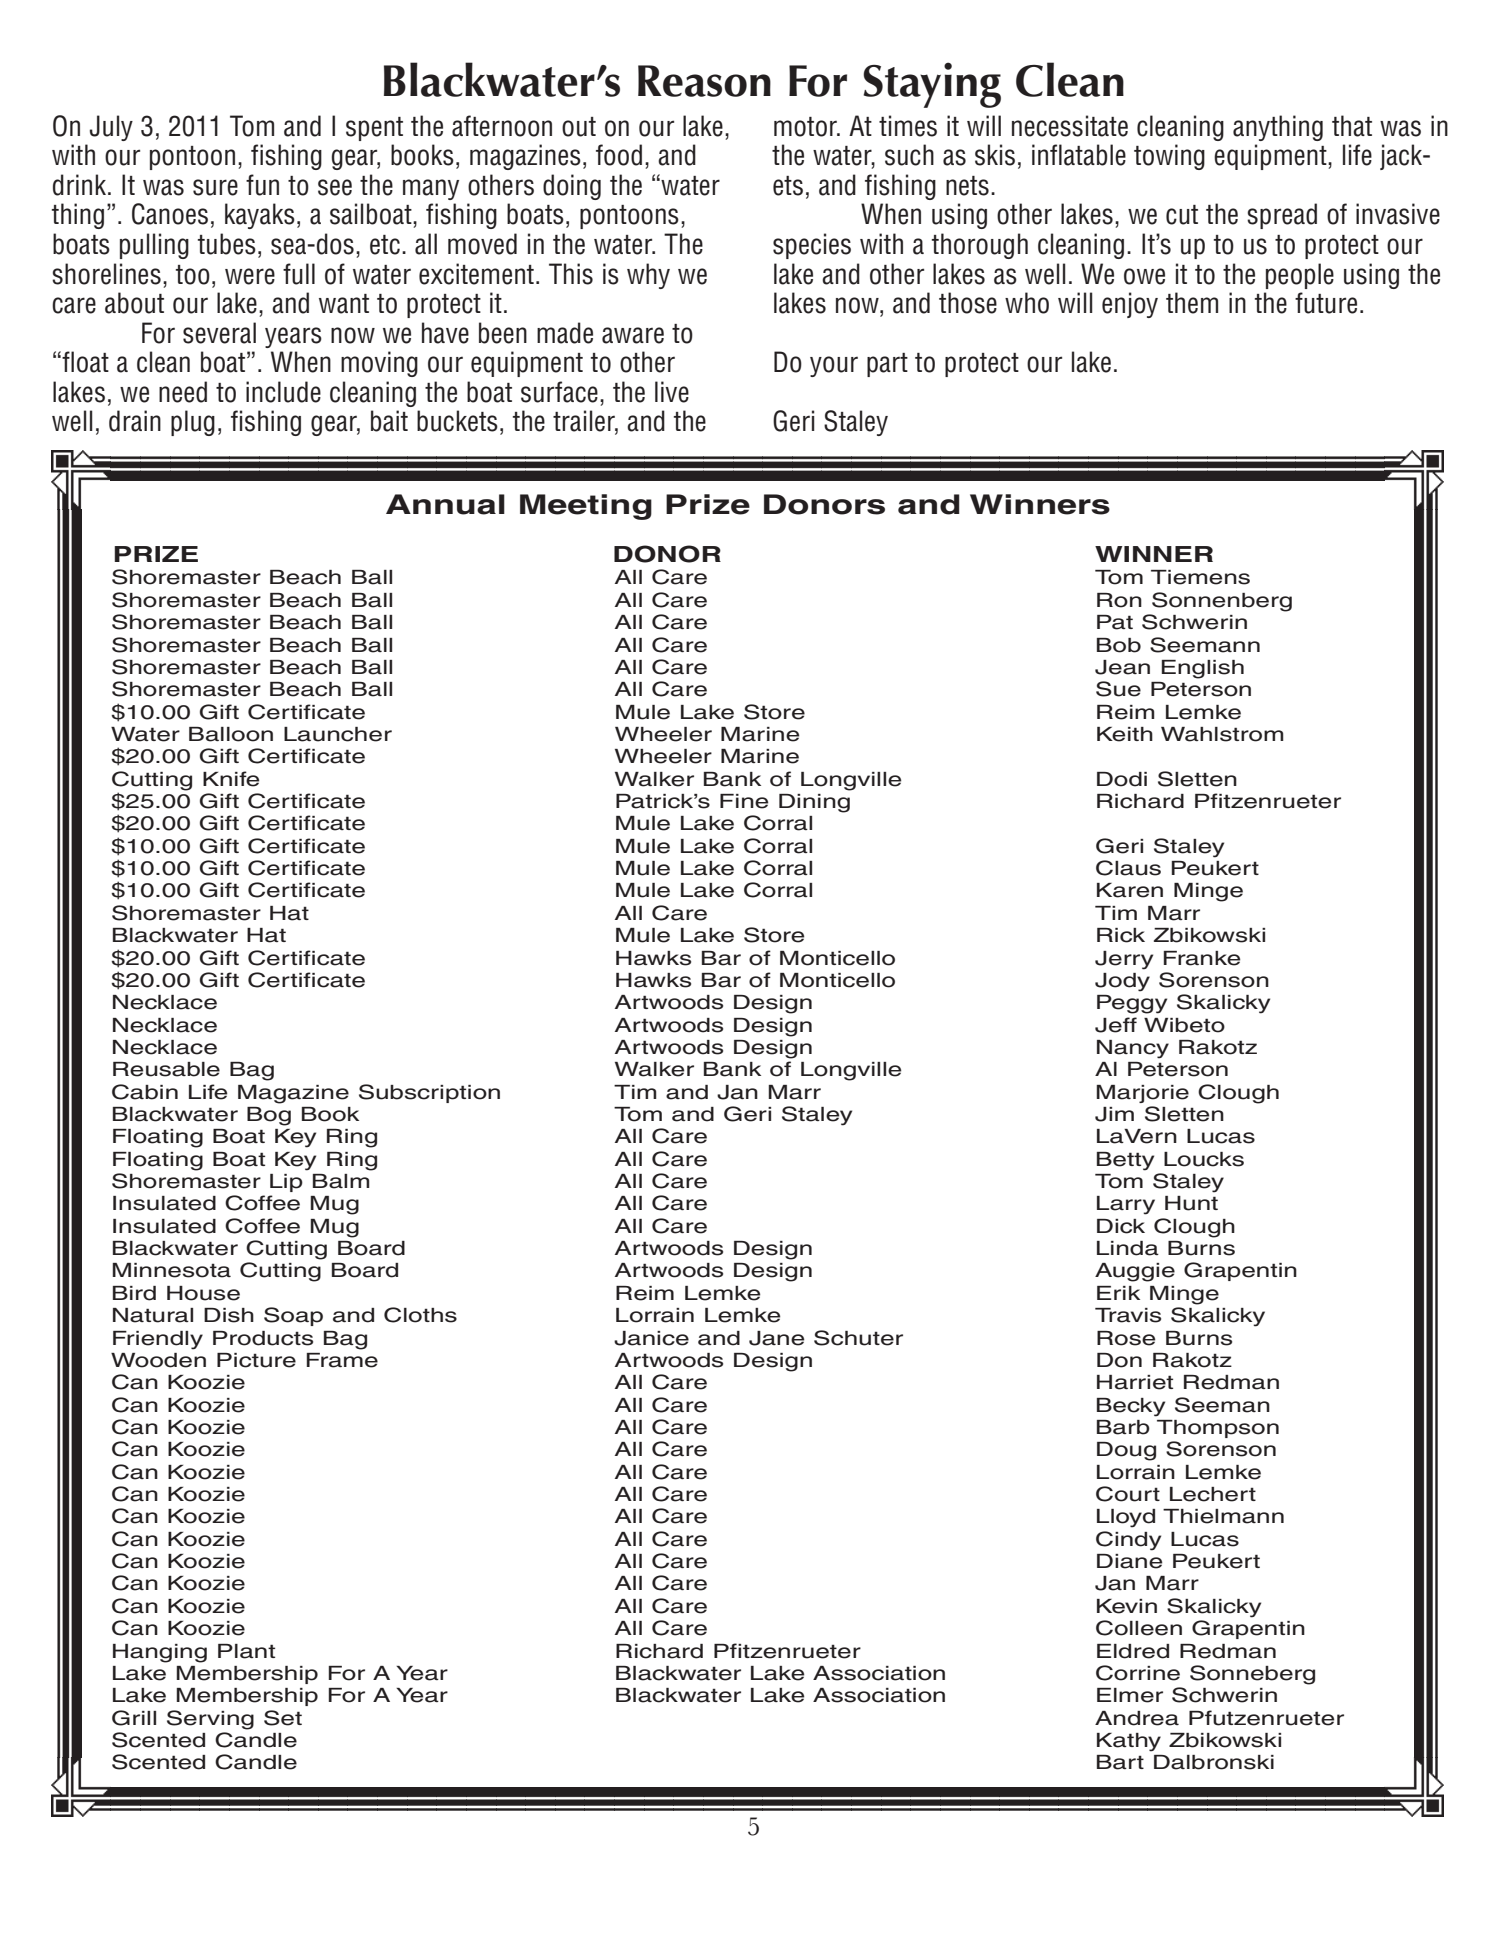 The image size is (1508, 1952). What do you see at coordinates (806, 127) in the page?
I see `motor` at bounding box center [806, 127].
